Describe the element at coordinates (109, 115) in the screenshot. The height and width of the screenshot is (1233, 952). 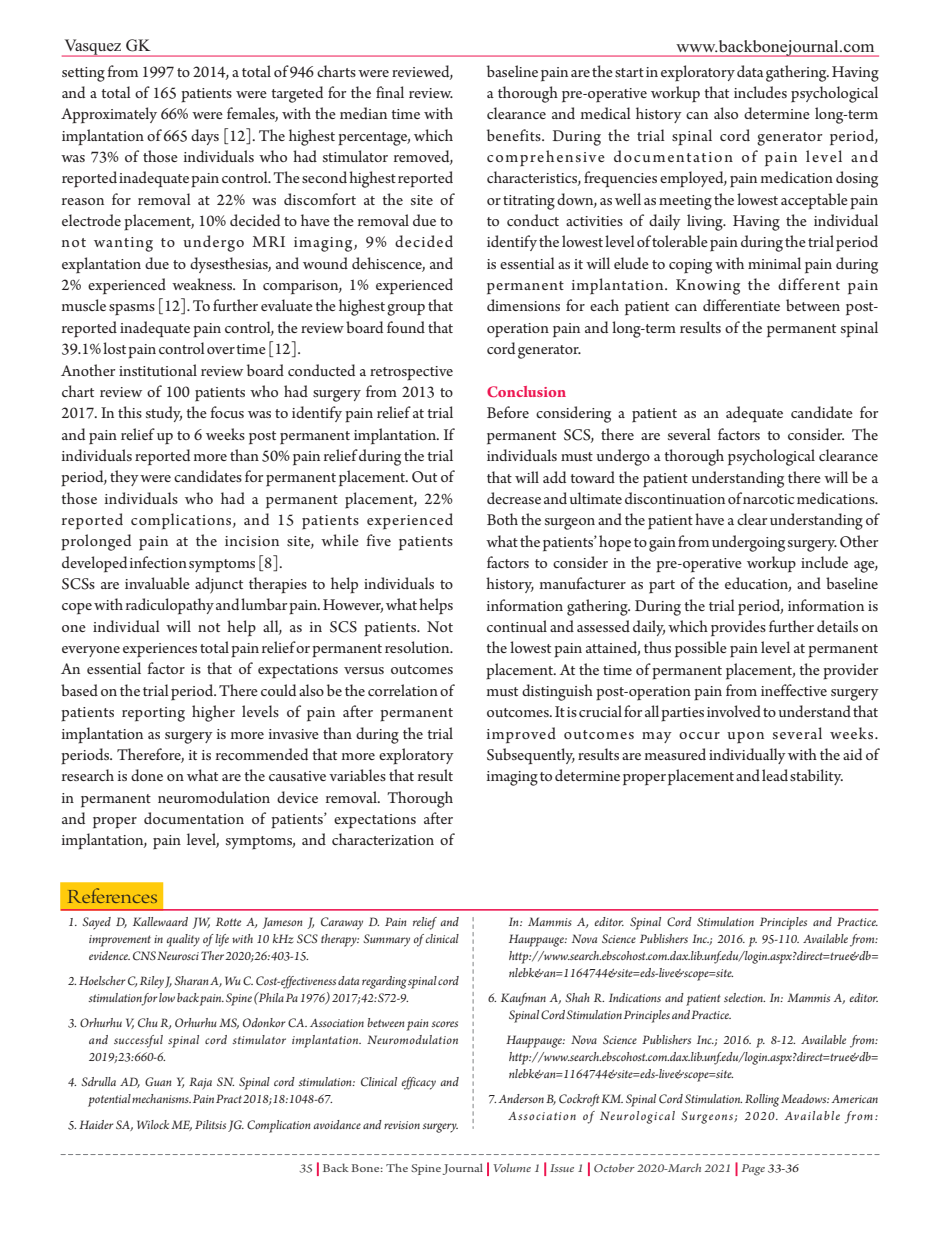
I see `Approximately` at that location.
